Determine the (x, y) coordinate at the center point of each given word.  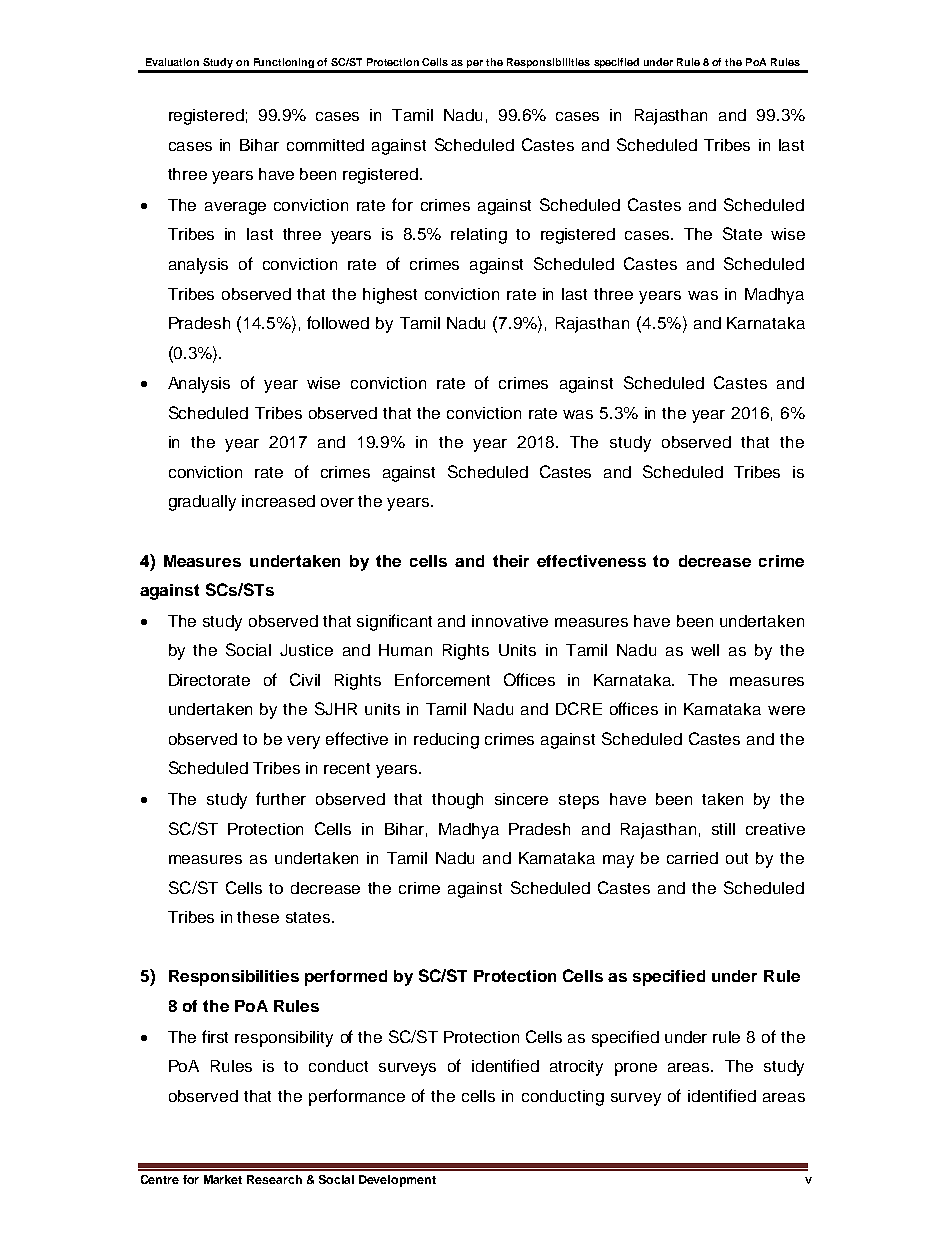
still (723, 829)
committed (325, 145)
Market (223, 1179)
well (705, 650)
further (281, 798)
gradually (202, 503)
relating (479, 236)
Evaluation (172, 62)
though (457, 801)
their (511, 561)
